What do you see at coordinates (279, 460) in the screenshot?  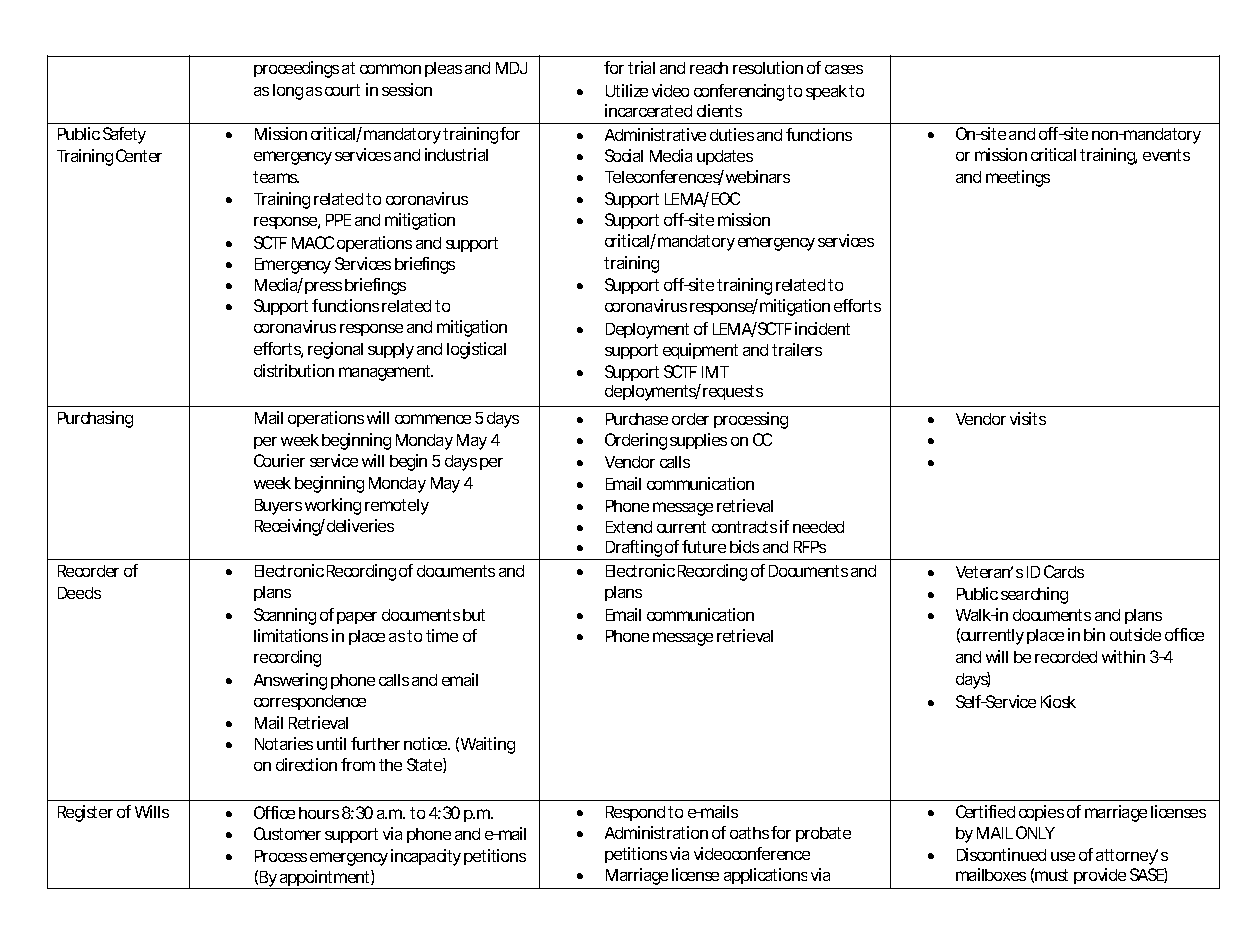 I see `Courier` at bounding box center [279, 460].
